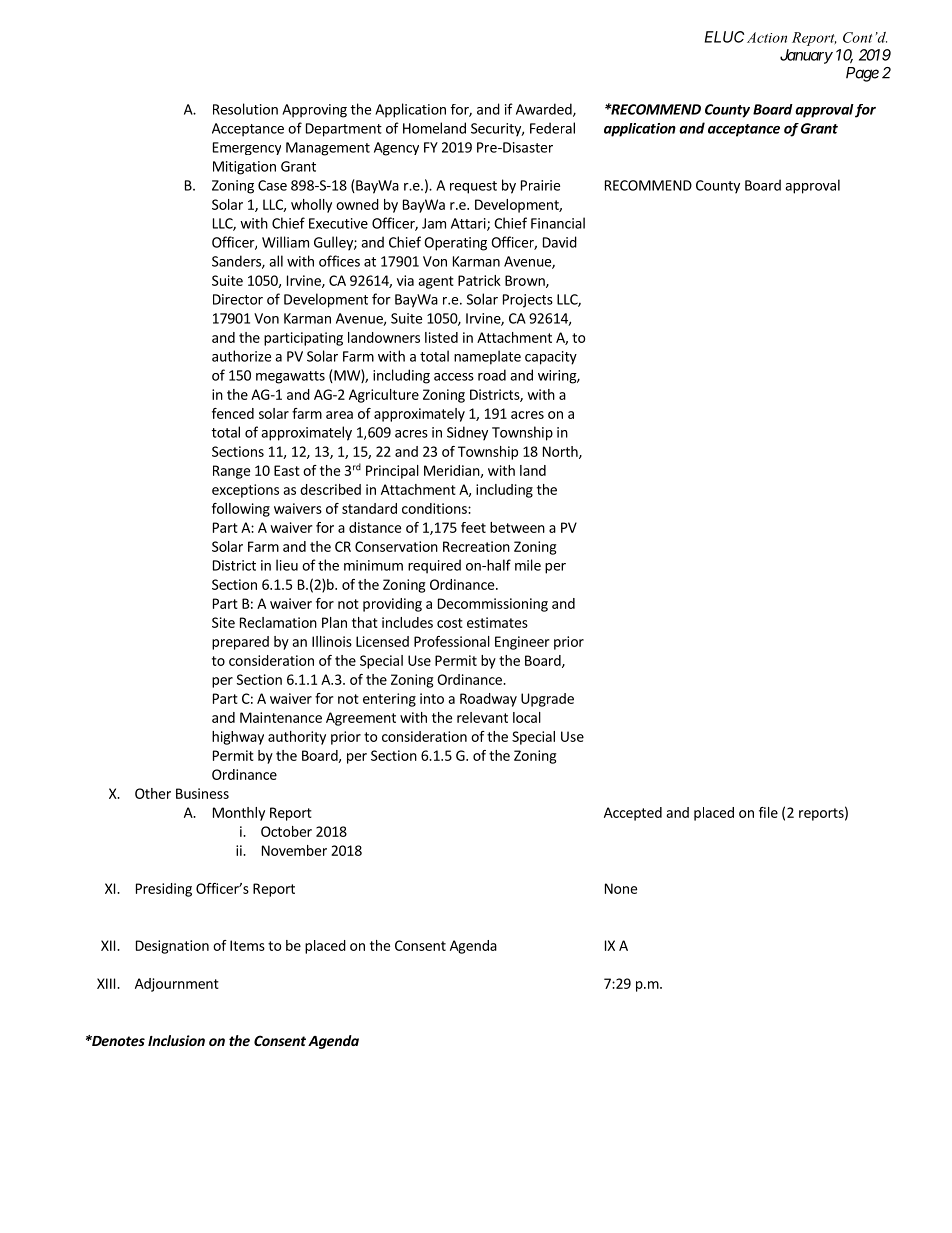  I want to click on Recreation, so click(476, 546).
